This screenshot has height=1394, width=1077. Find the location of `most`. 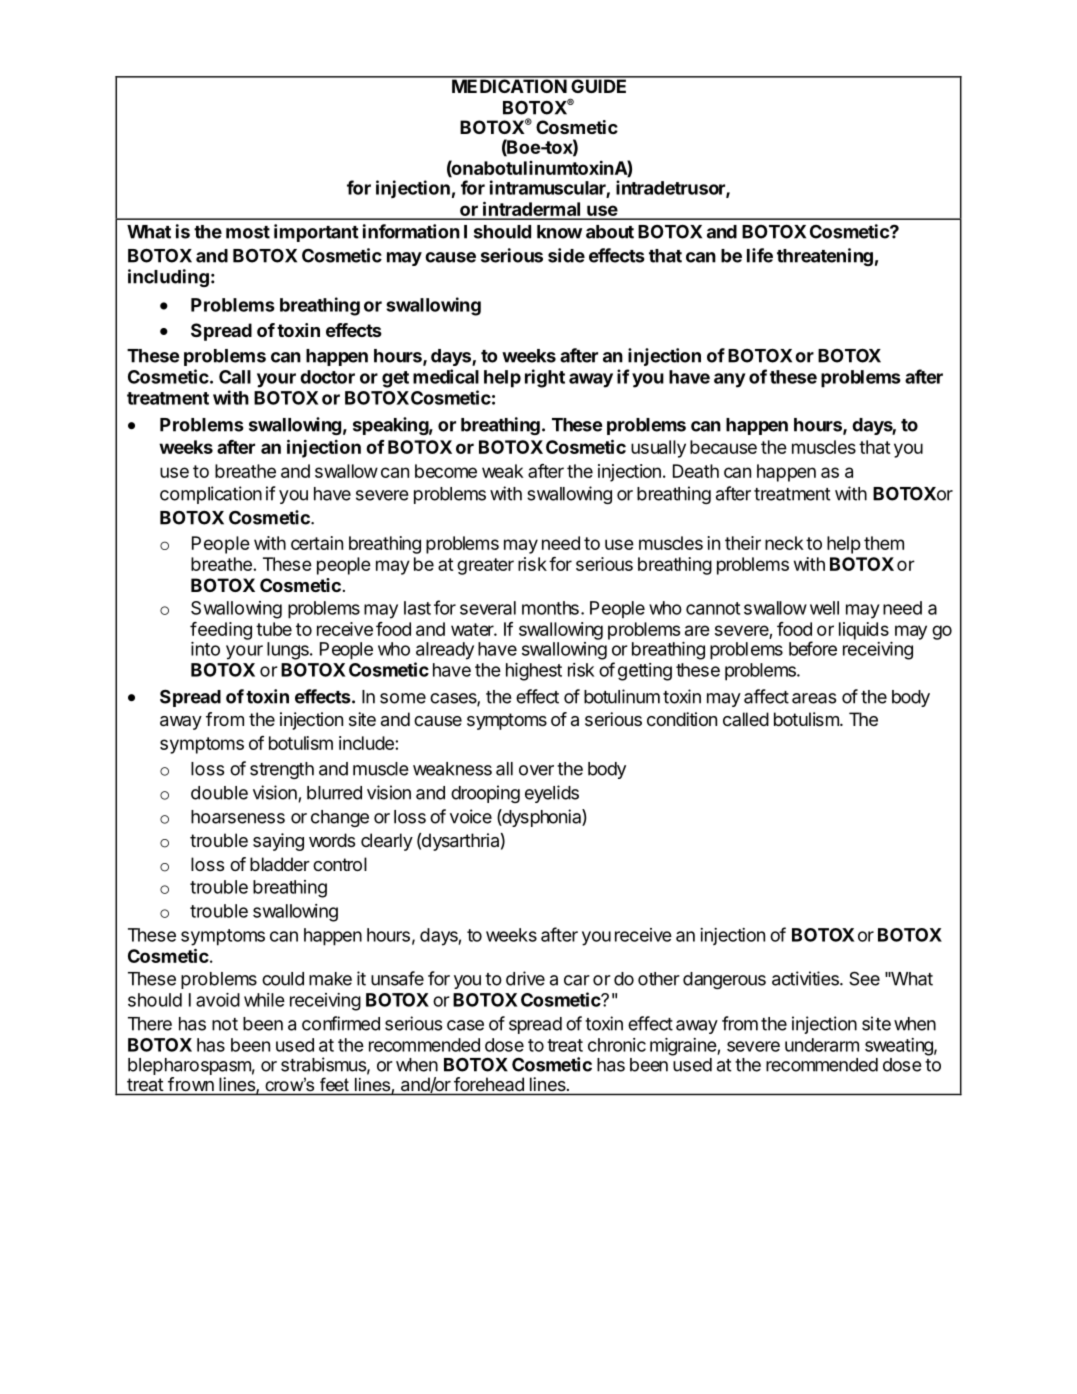

most is located at coordinates (248, 232).
